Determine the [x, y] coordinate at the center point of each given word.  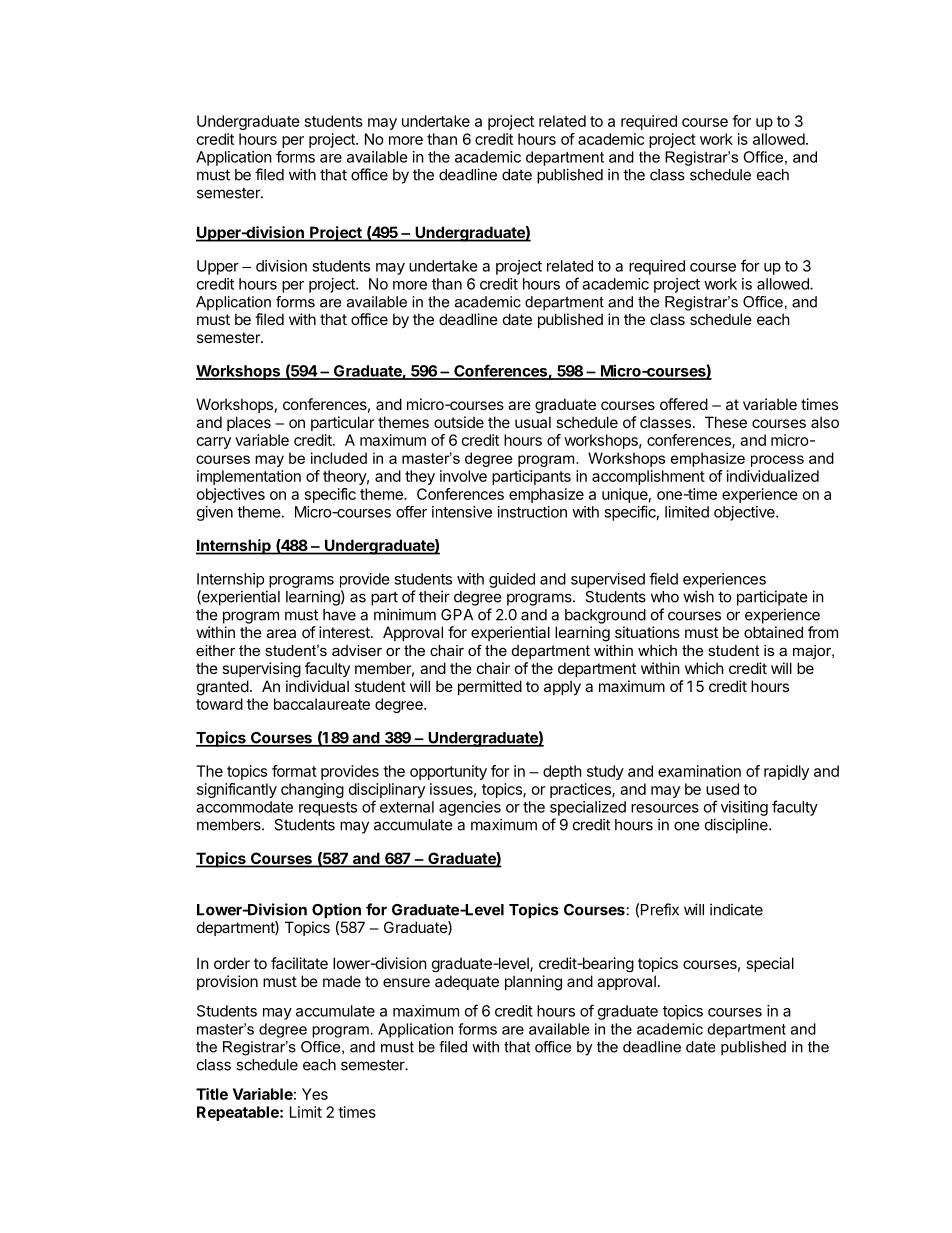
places [249, 423]
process [777, 461]
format [294, 771]
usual [533, 422]
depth [562, 772]
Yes [315, 1094]
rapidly [786, 772]
